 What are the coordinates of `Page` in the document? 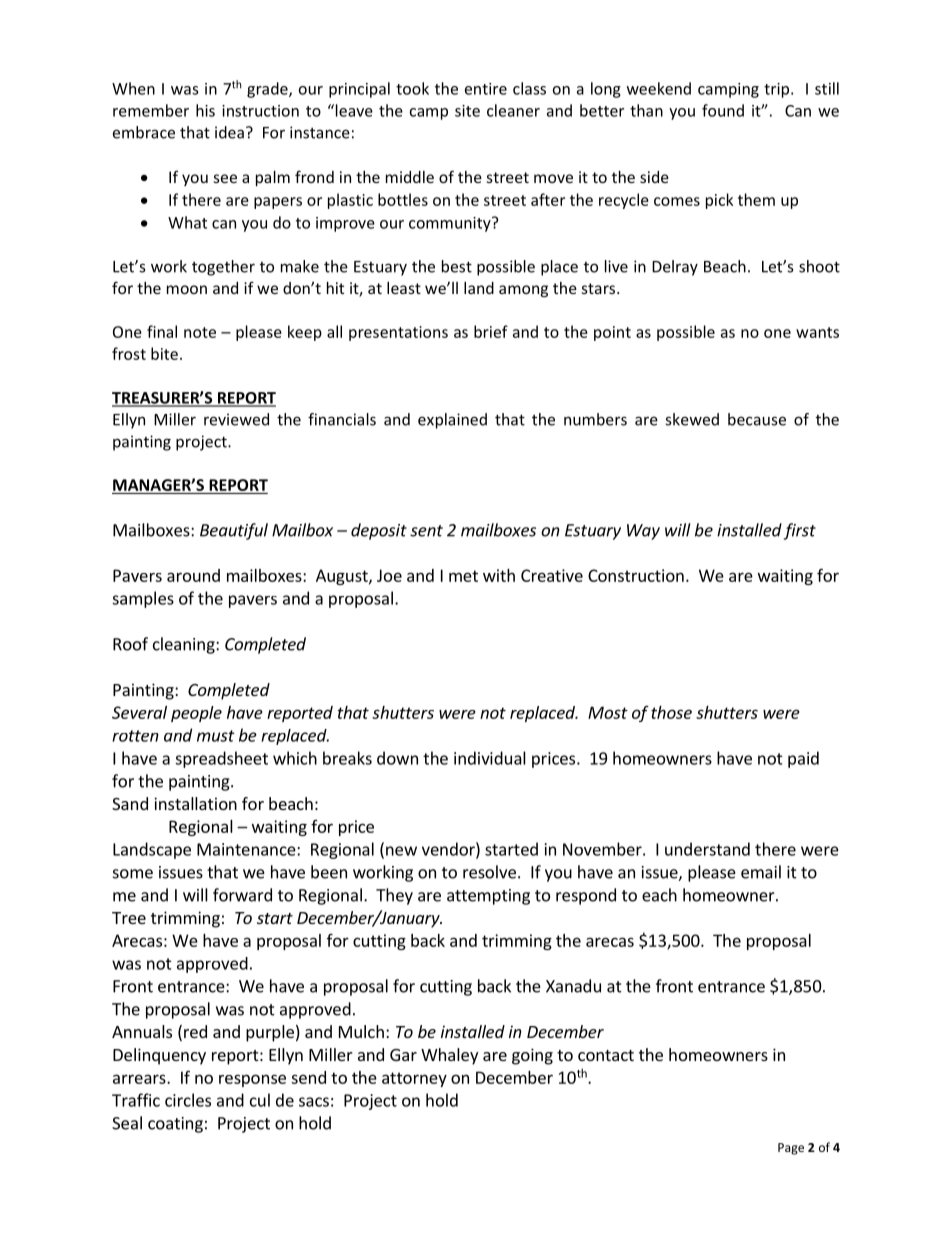 It's located at (791, 1149).
